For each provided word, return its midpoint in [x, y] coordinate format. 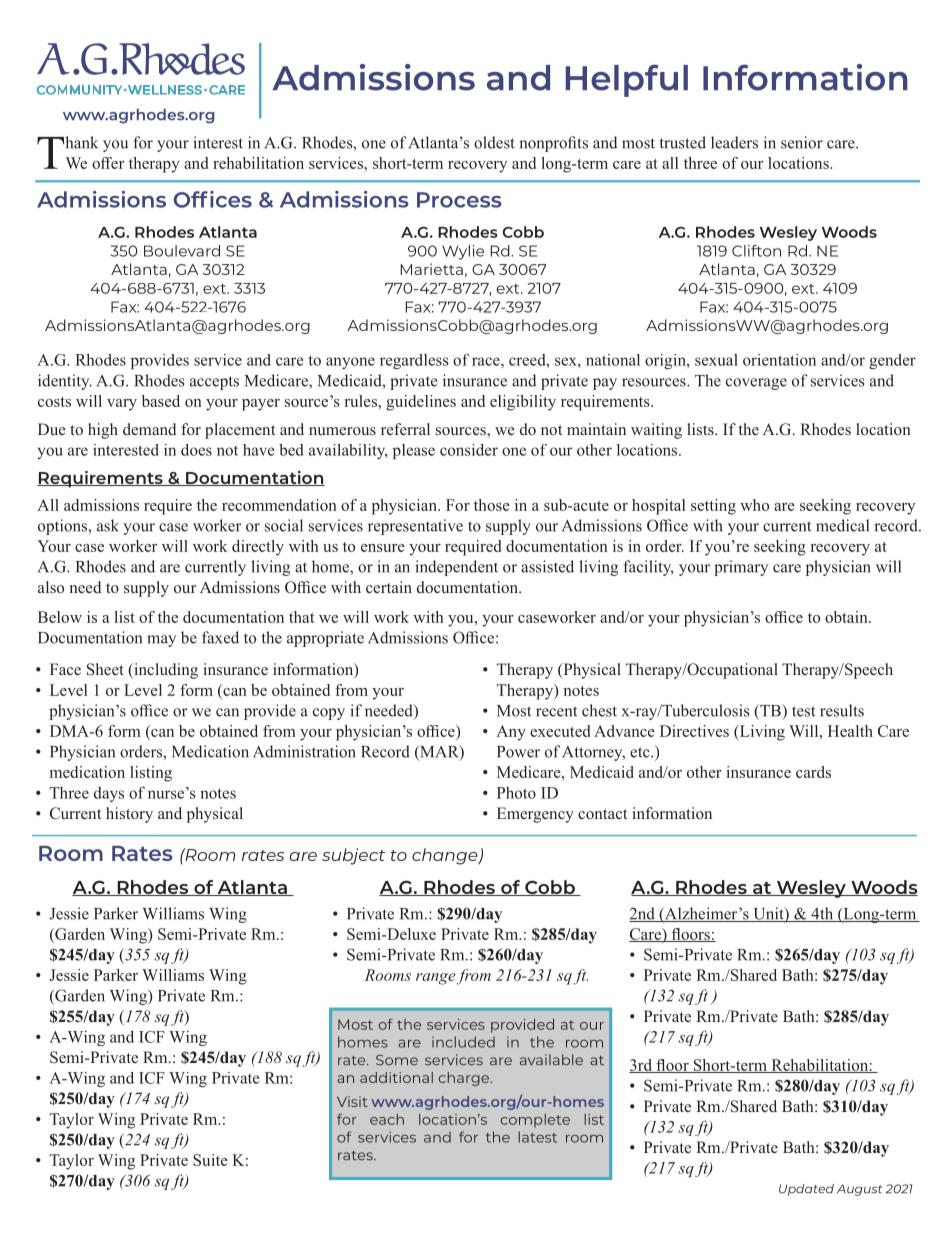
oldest [494, 142]
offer [108, 163]
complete [535, 1121]
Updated [806, 1190]
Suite [210, 1160]
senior [802, 142]
